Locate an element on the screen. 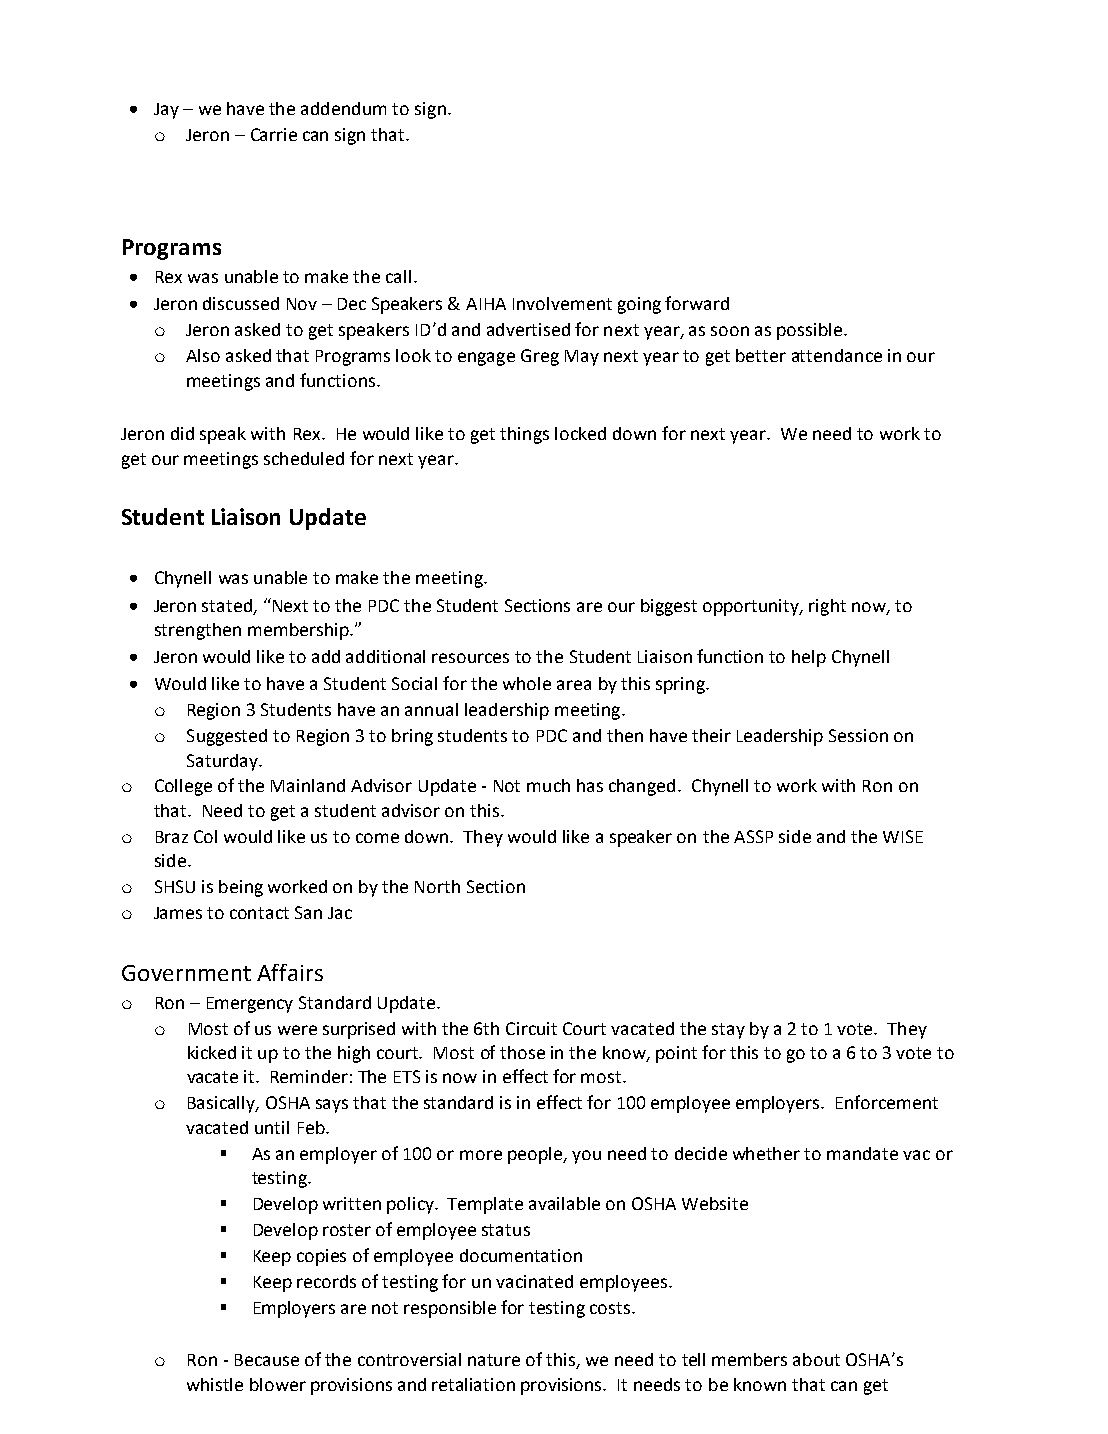 Image resolution: width=1108 pixels, height=1434 pixels. nature is located at coordinates (494, 1360).
